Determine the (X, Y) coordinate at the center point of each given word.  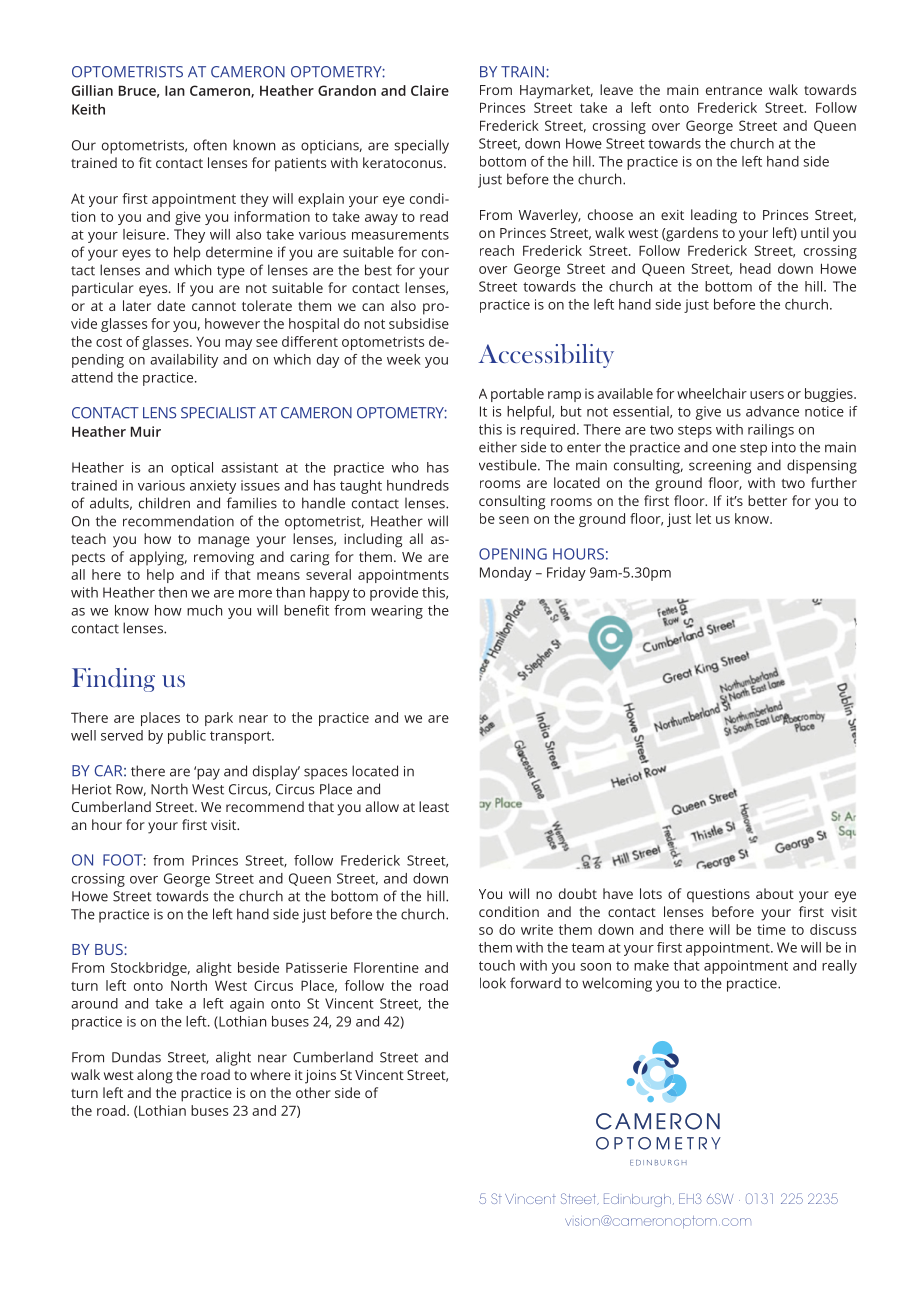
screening (720, 467)
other (313, 1092)
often (210, 145)
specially (421, 146)
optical (192, 469)
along (155, 1076)
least (434, 806)
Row (131, 790)
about (775, 893)
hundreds (418, 485)
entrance (734, 90)
